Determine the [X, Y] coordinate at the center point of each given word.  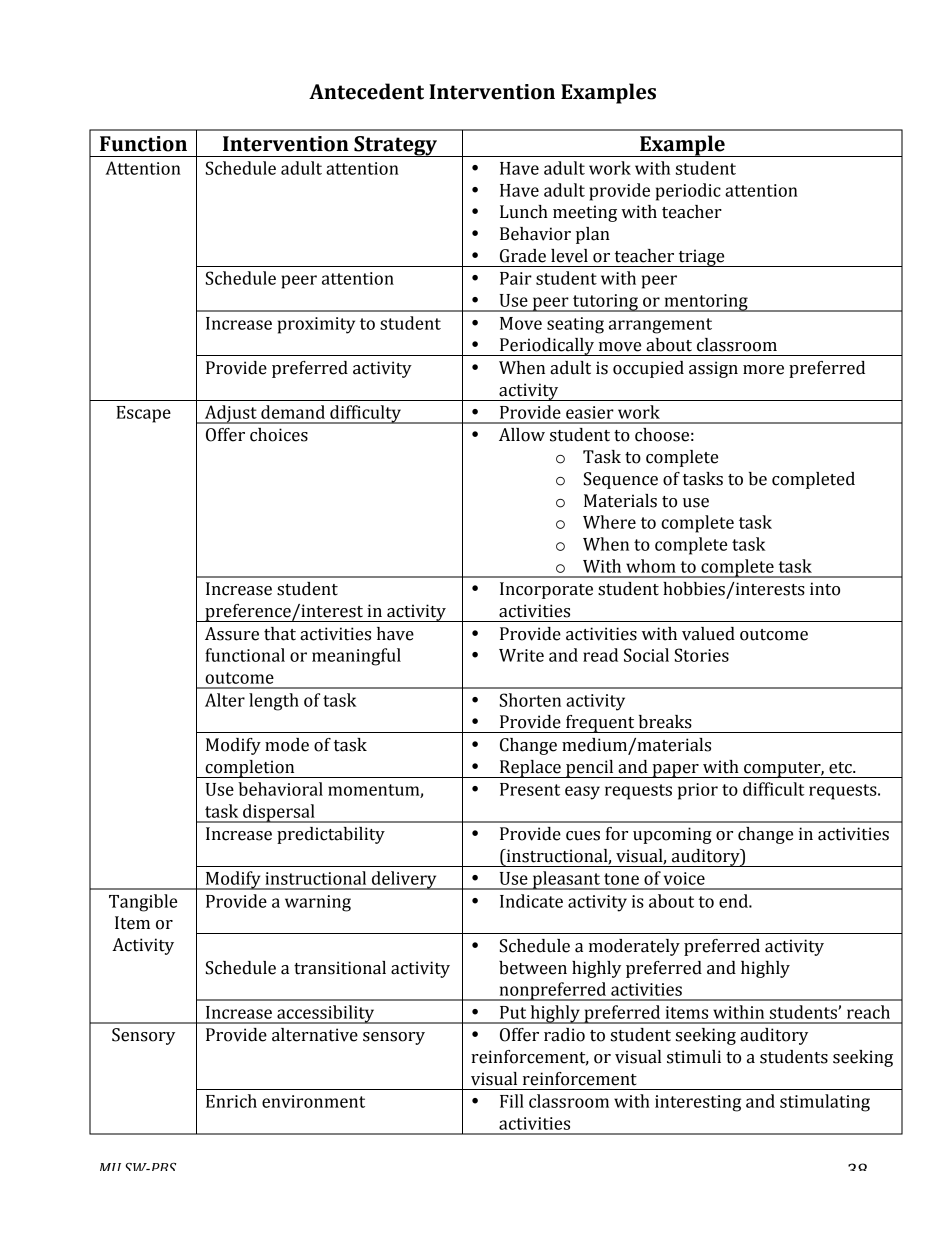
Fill [512, 1101]
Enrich [231, 1101]
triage [701, 258]
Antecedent [366, 91]
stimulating [825, 1103]
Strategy [396, 146]
